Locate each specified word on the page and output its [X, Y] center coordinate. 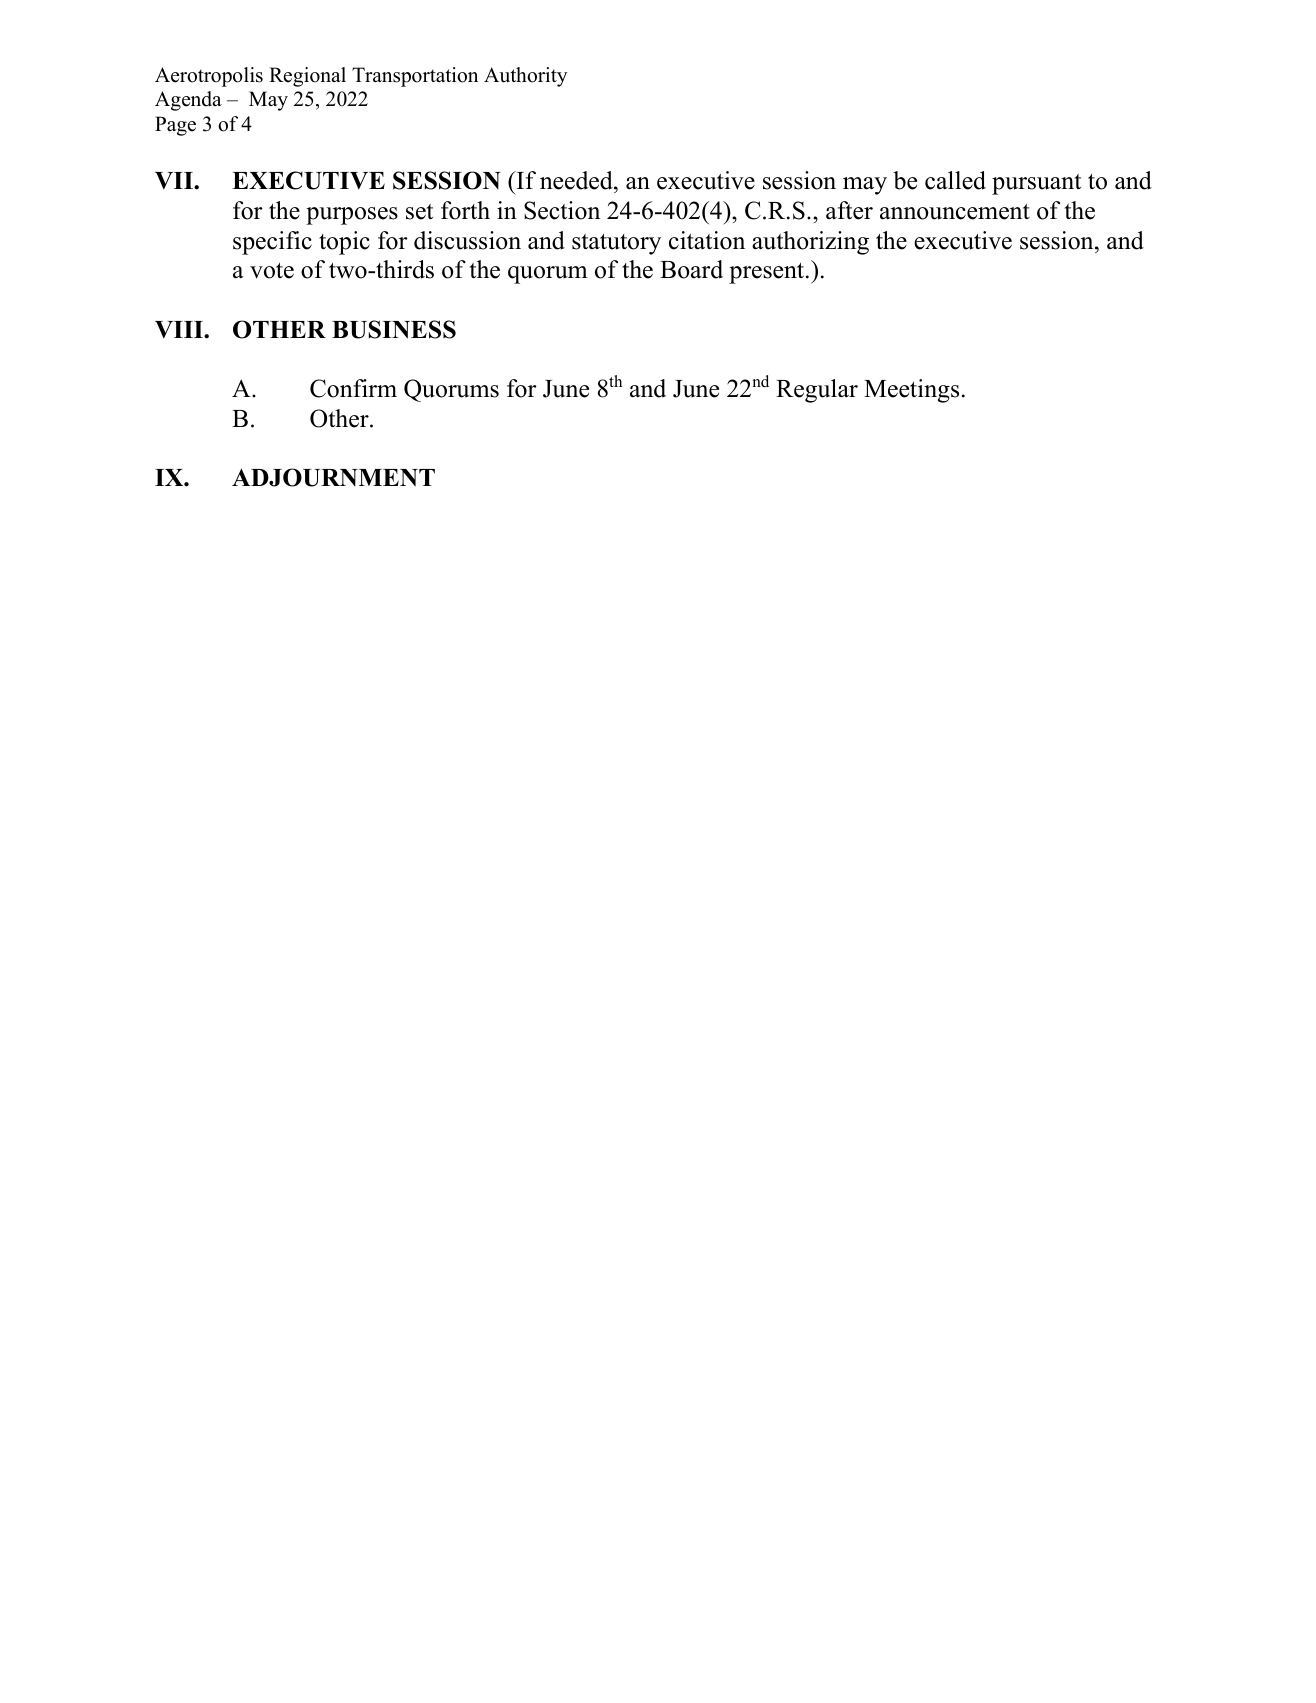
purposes [352, 216]
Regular [817, 391]
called [955, 180]
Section [562, 210]
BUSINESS [394, 329]
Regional [307, 77]
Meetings [911, 391]
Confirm [353, 388]
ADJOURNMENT [333, 477]
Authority [525, 77]
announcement [955, 212]
